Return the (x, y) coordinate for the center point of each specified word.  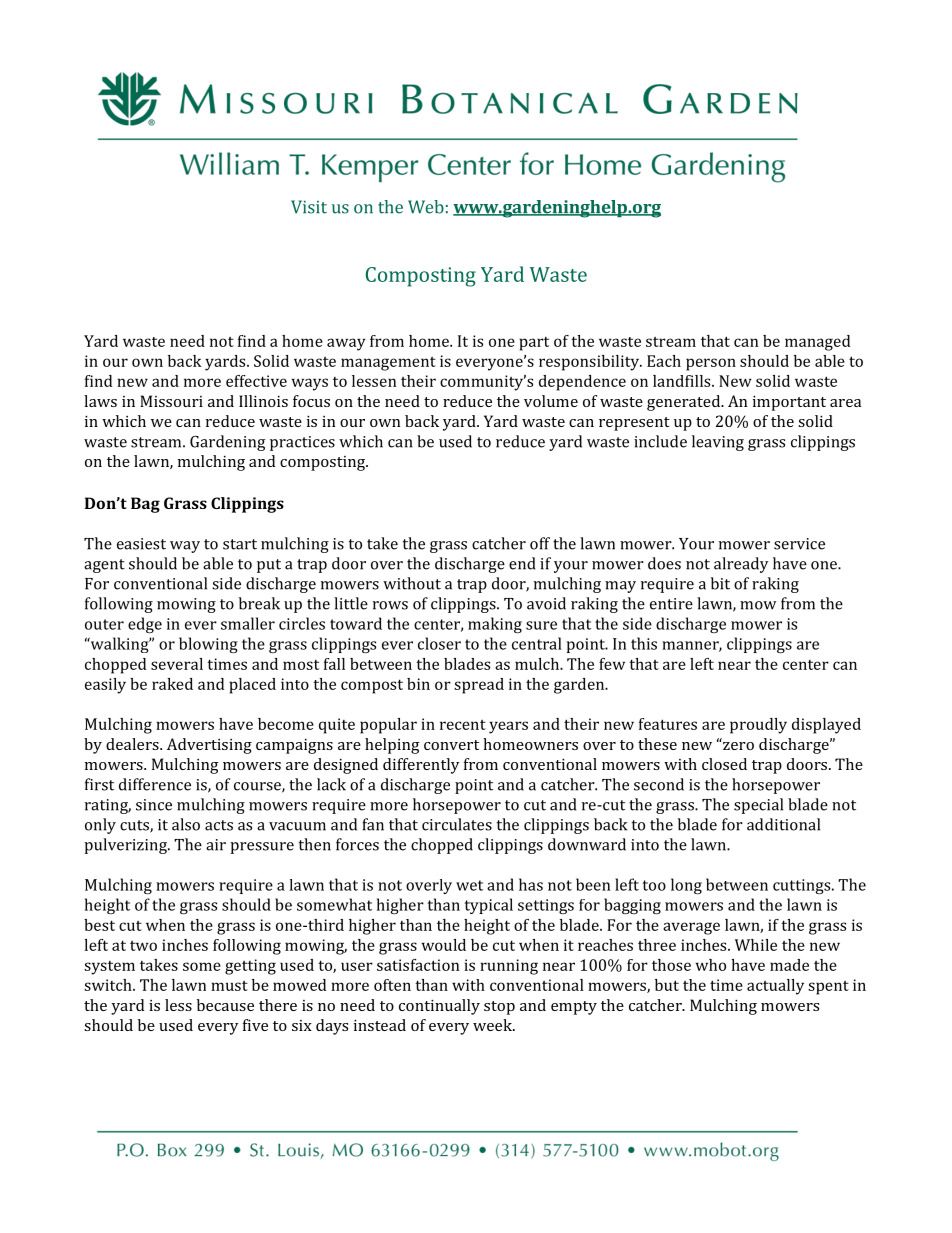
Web (426, 207)
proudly (758, 726)
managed (817, 343)
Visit (309, 207)
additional (783, 824)
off (540, 543)
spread (479, 686)
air (216, 845)
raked (172, 684)
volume (551, 401)
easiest (141, 544)
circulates (457, 824)
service (799, 544)
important (789, 403)
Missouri (171, 401)
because (225, 1005)
